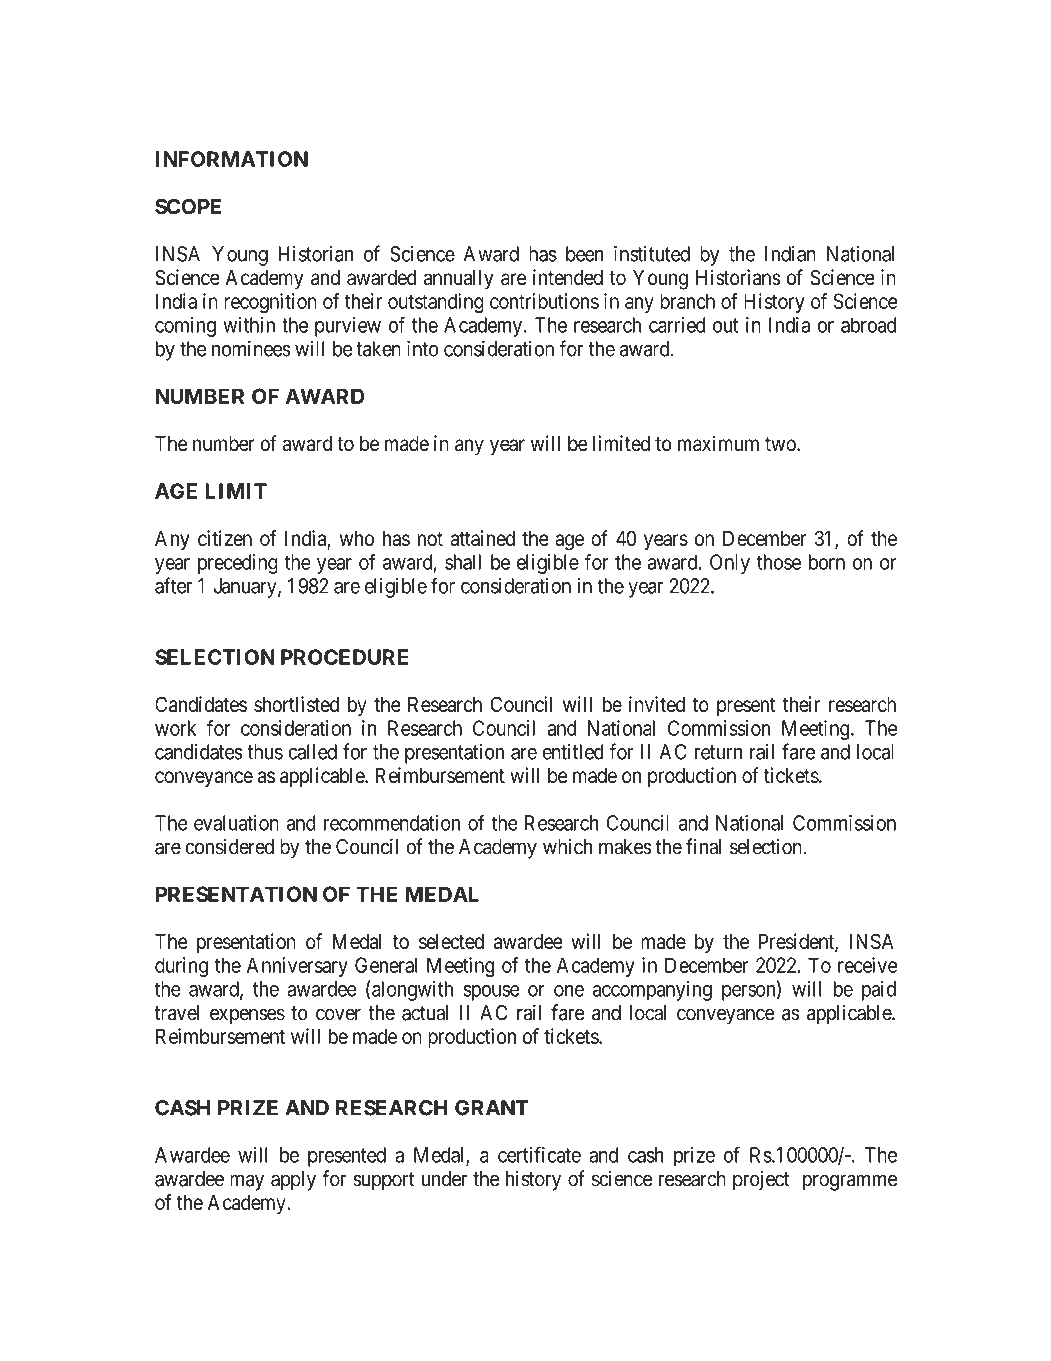  I want to click on been, so click(585, 254).
